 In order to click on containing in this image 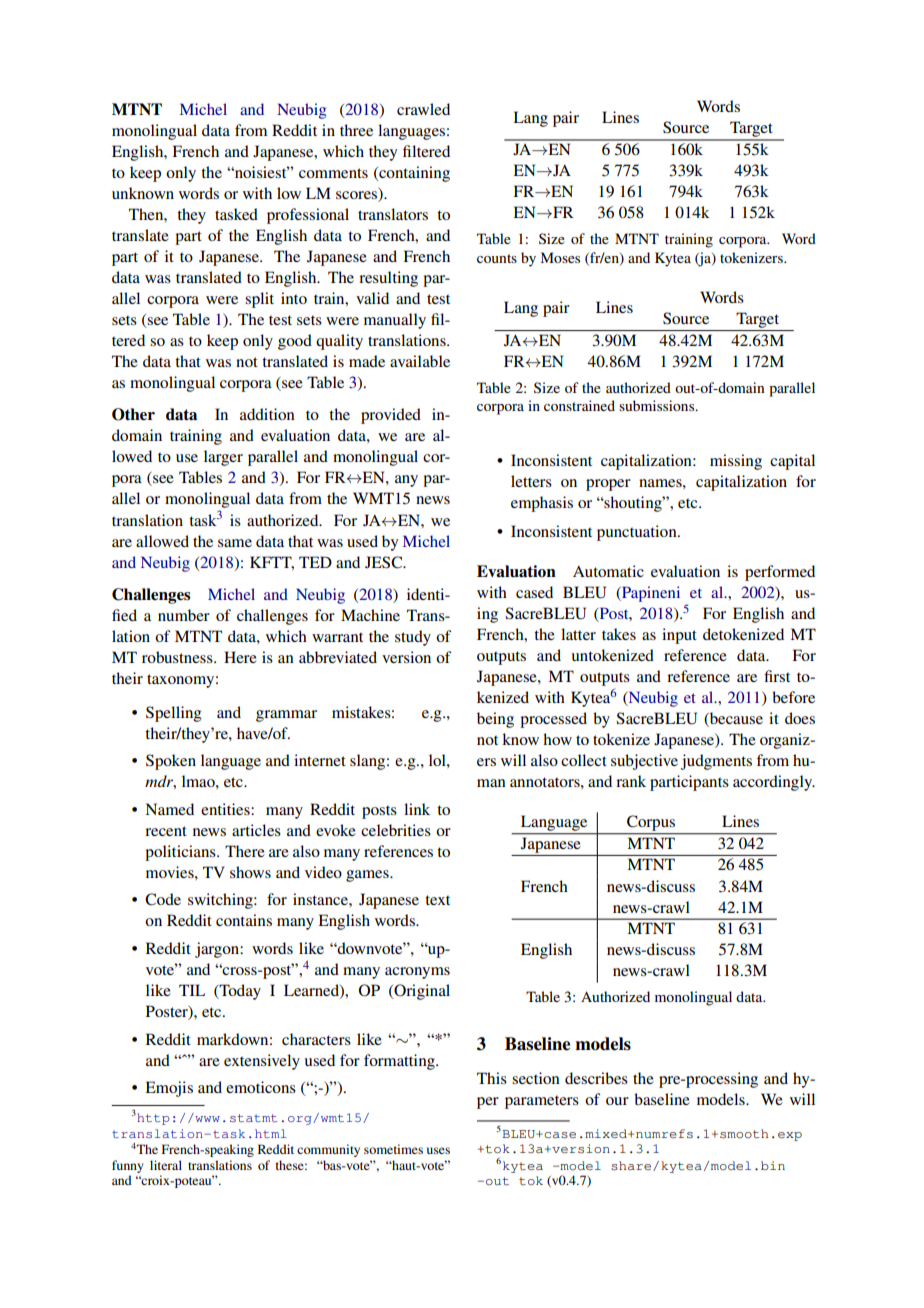, I will do `click(413, 174)`.
